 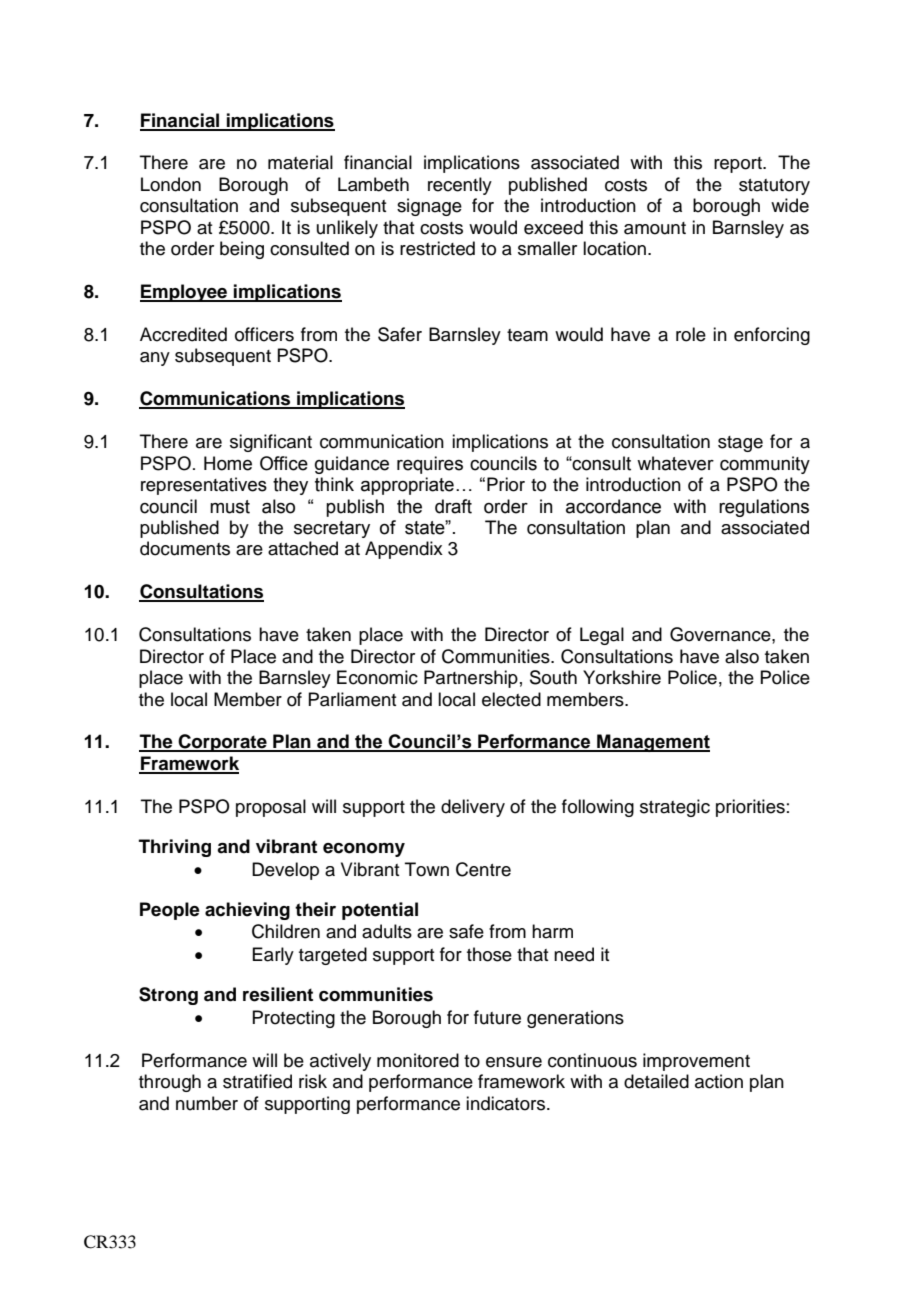 I want to click on representatives, so click(x=204, y=486).
